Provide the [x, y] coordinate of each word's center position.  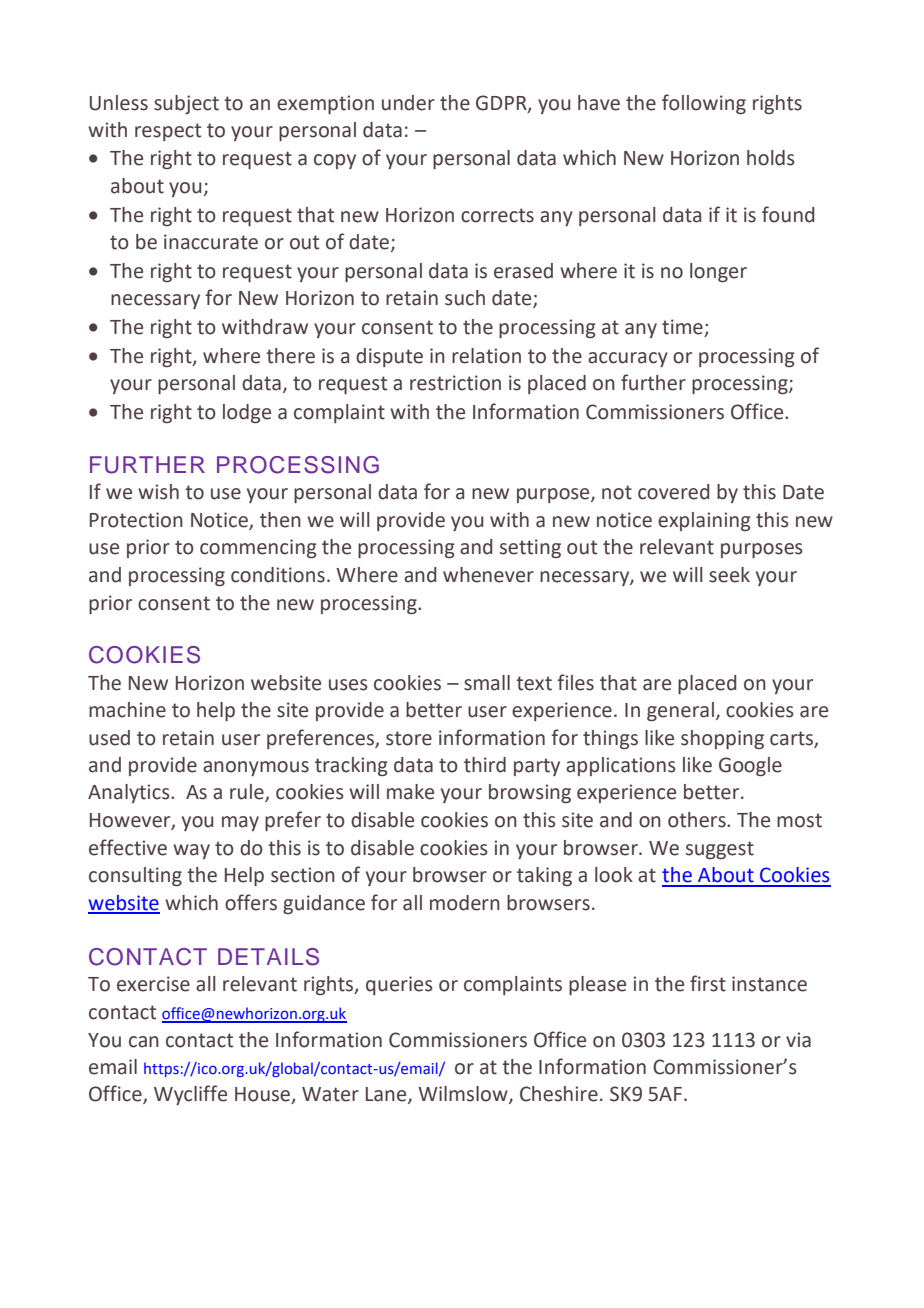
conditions [278, 575]
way [191, 851]
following [704, 104]
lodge [247, 413]
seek [729, 575]
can [144, 1042]
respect [168, 132]
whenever [488, 575]
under [408, 103]
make [410, 792]
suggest [720, 850]
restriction [455, 383]
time [683, 328]
